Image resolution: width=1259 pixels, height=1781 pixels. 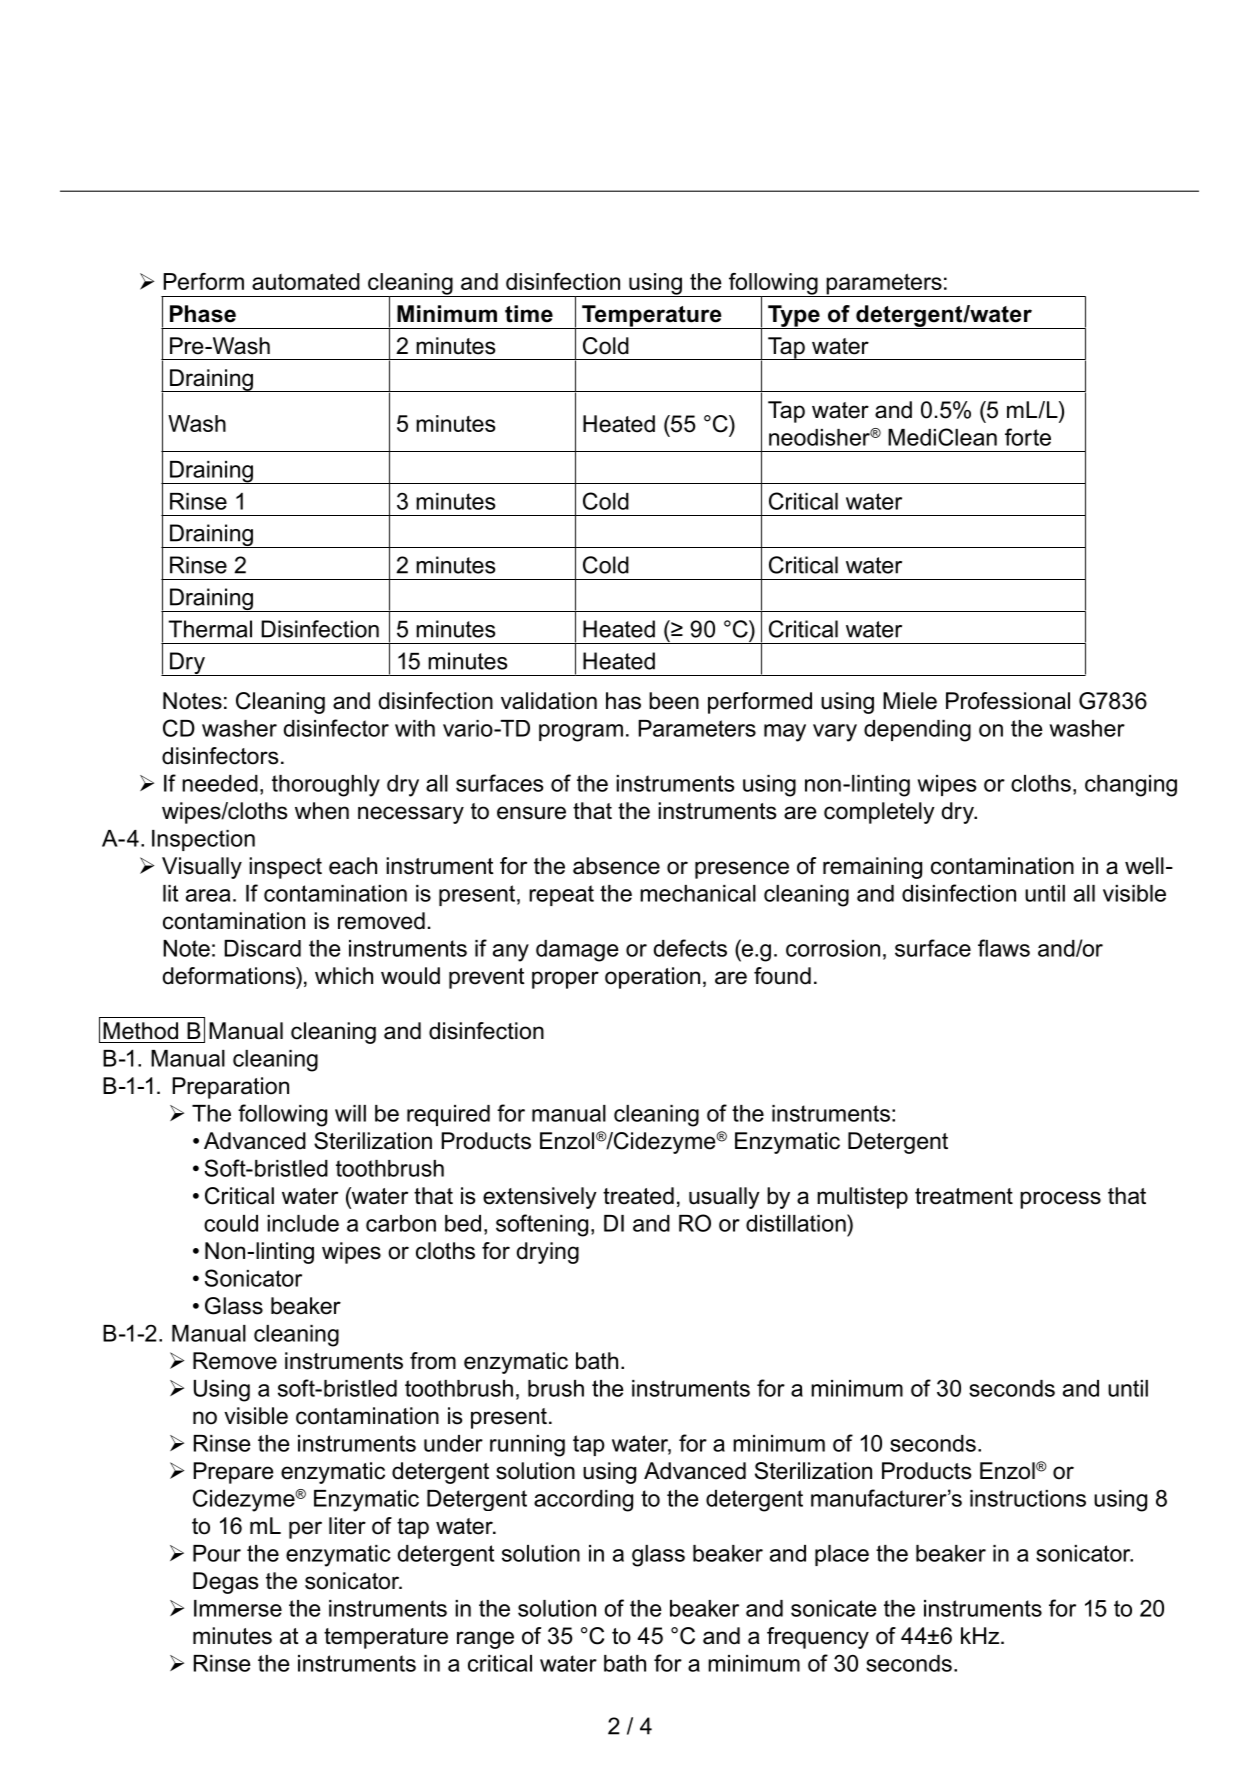 What do you see at coordinates (1008, 701) in the document?
I see `Professional` at bounding box center [1008, 701].
